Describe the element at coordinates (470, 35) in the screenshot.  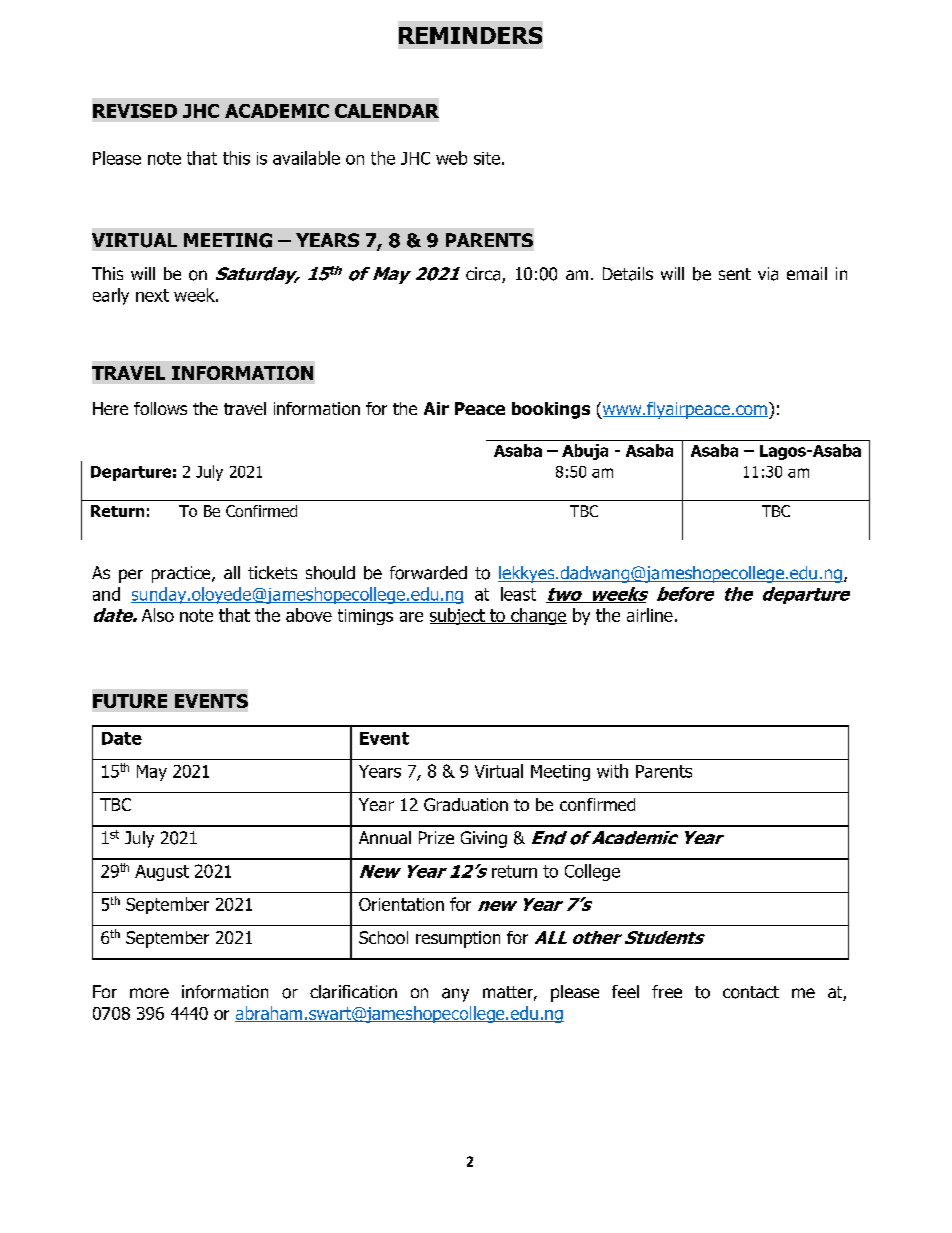
I see `REMINDERS` at that location.
